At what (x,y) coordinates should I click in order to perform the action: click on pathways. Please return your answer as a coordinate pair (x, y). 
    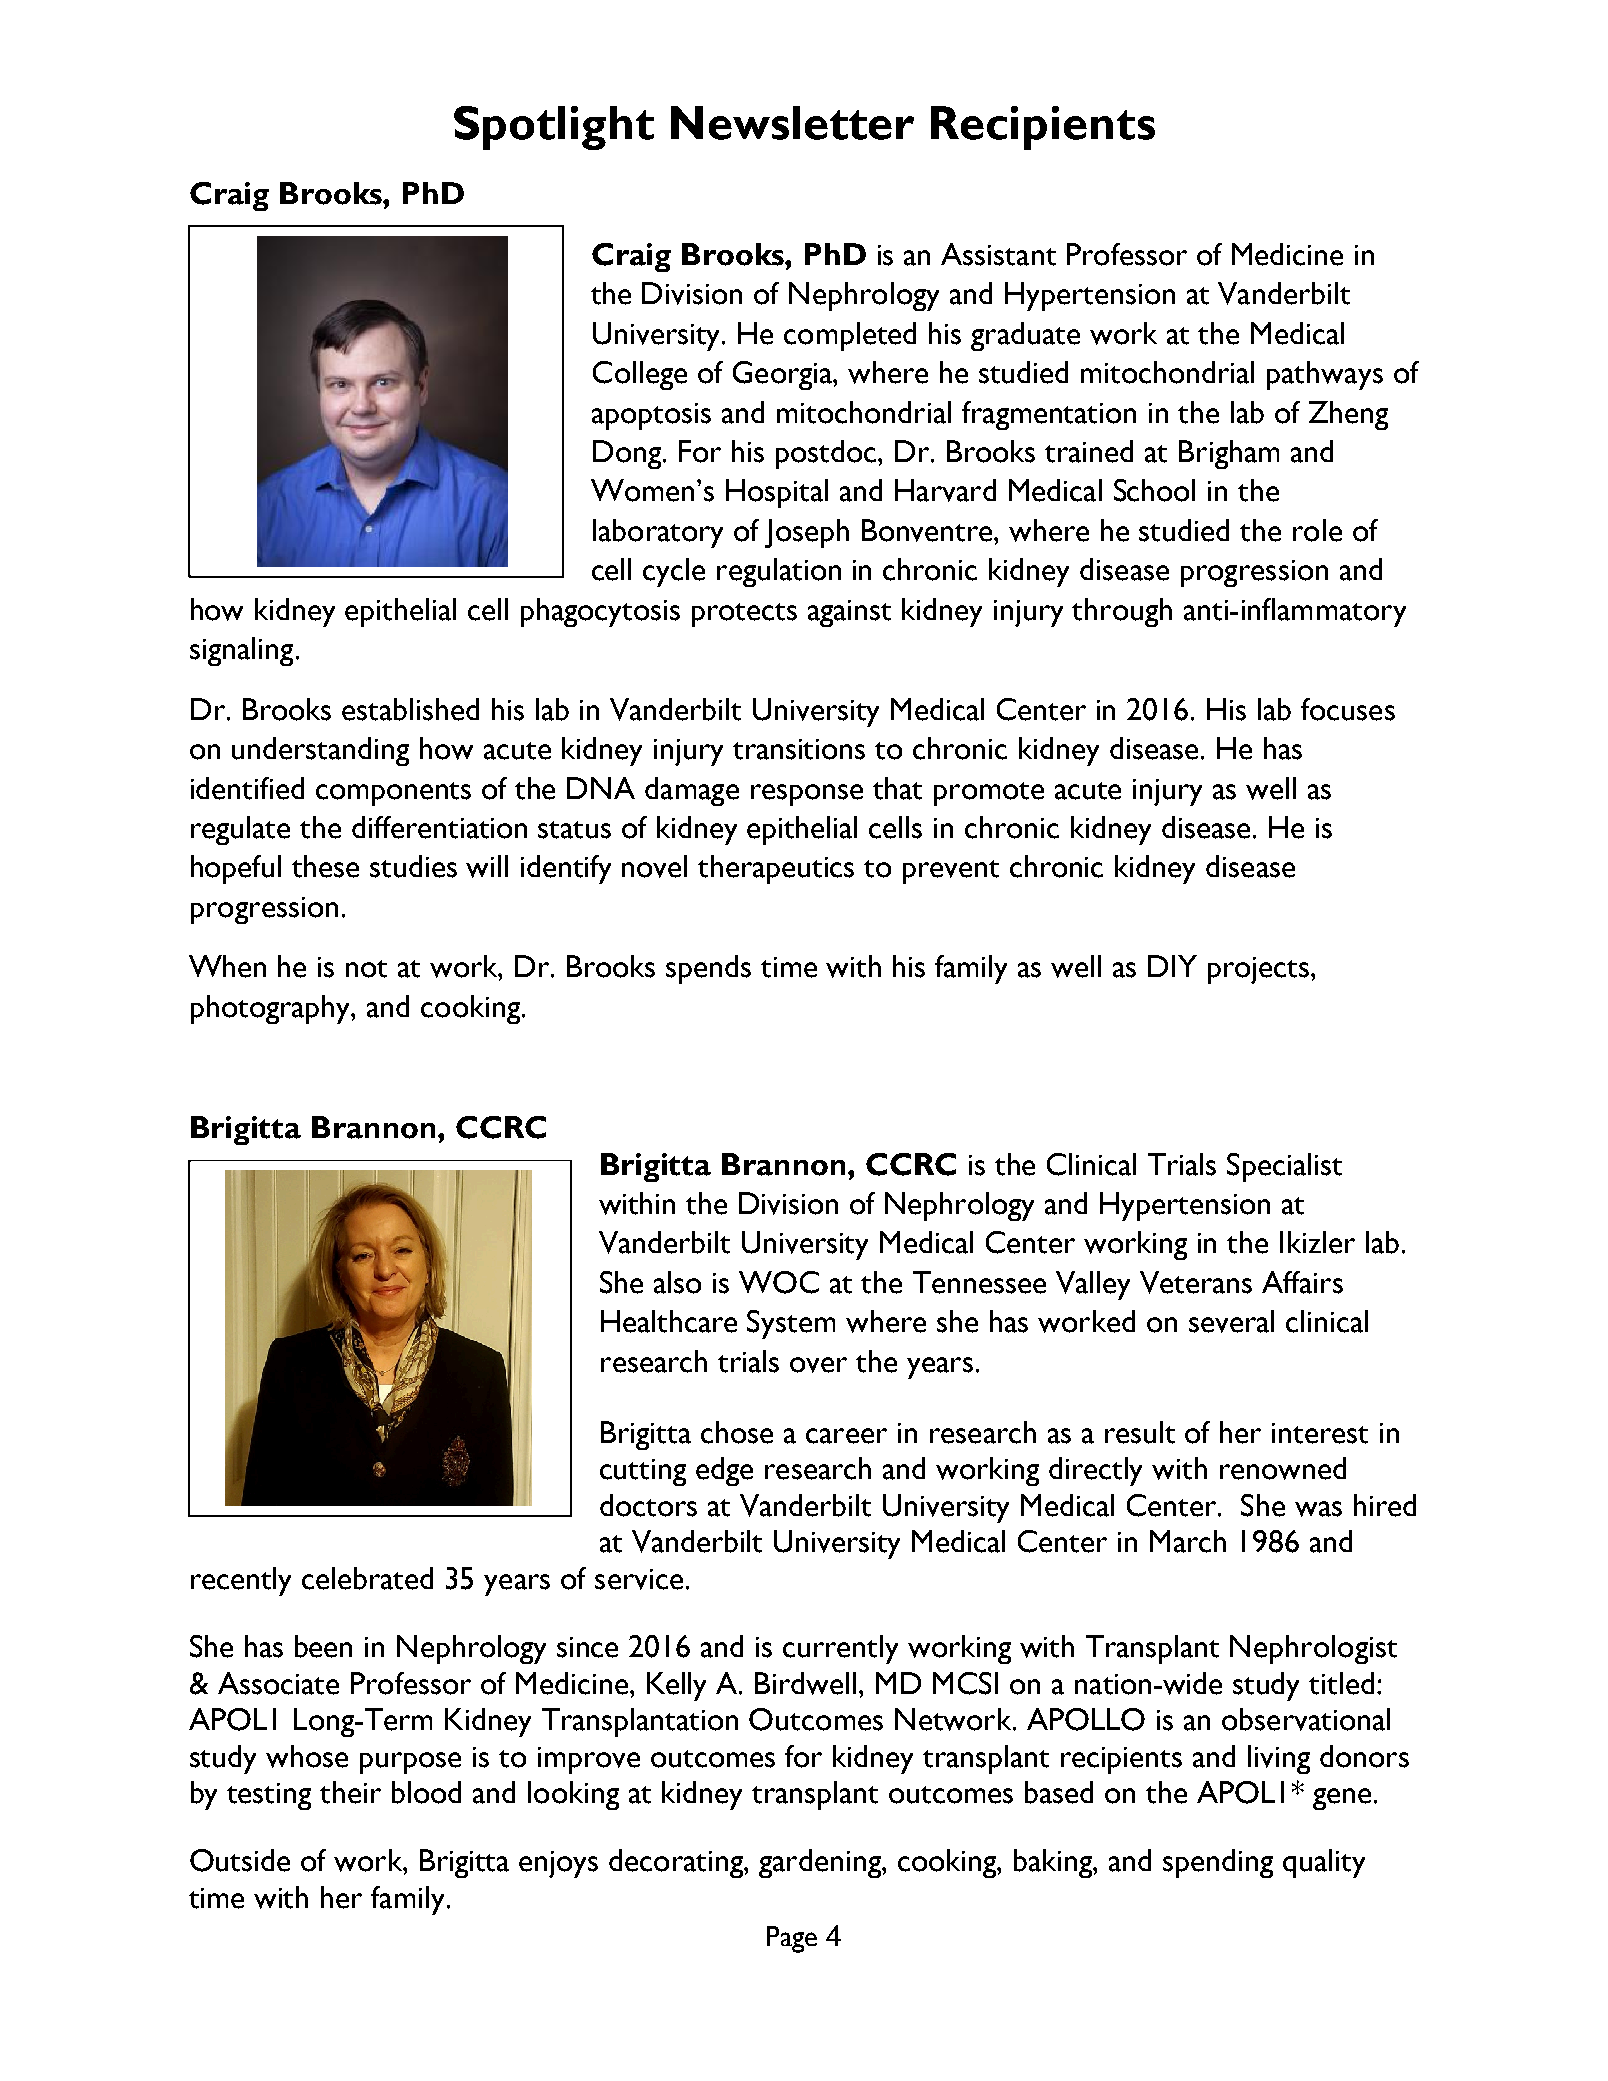
    Looking at the image, I should click on (1325, 375).
